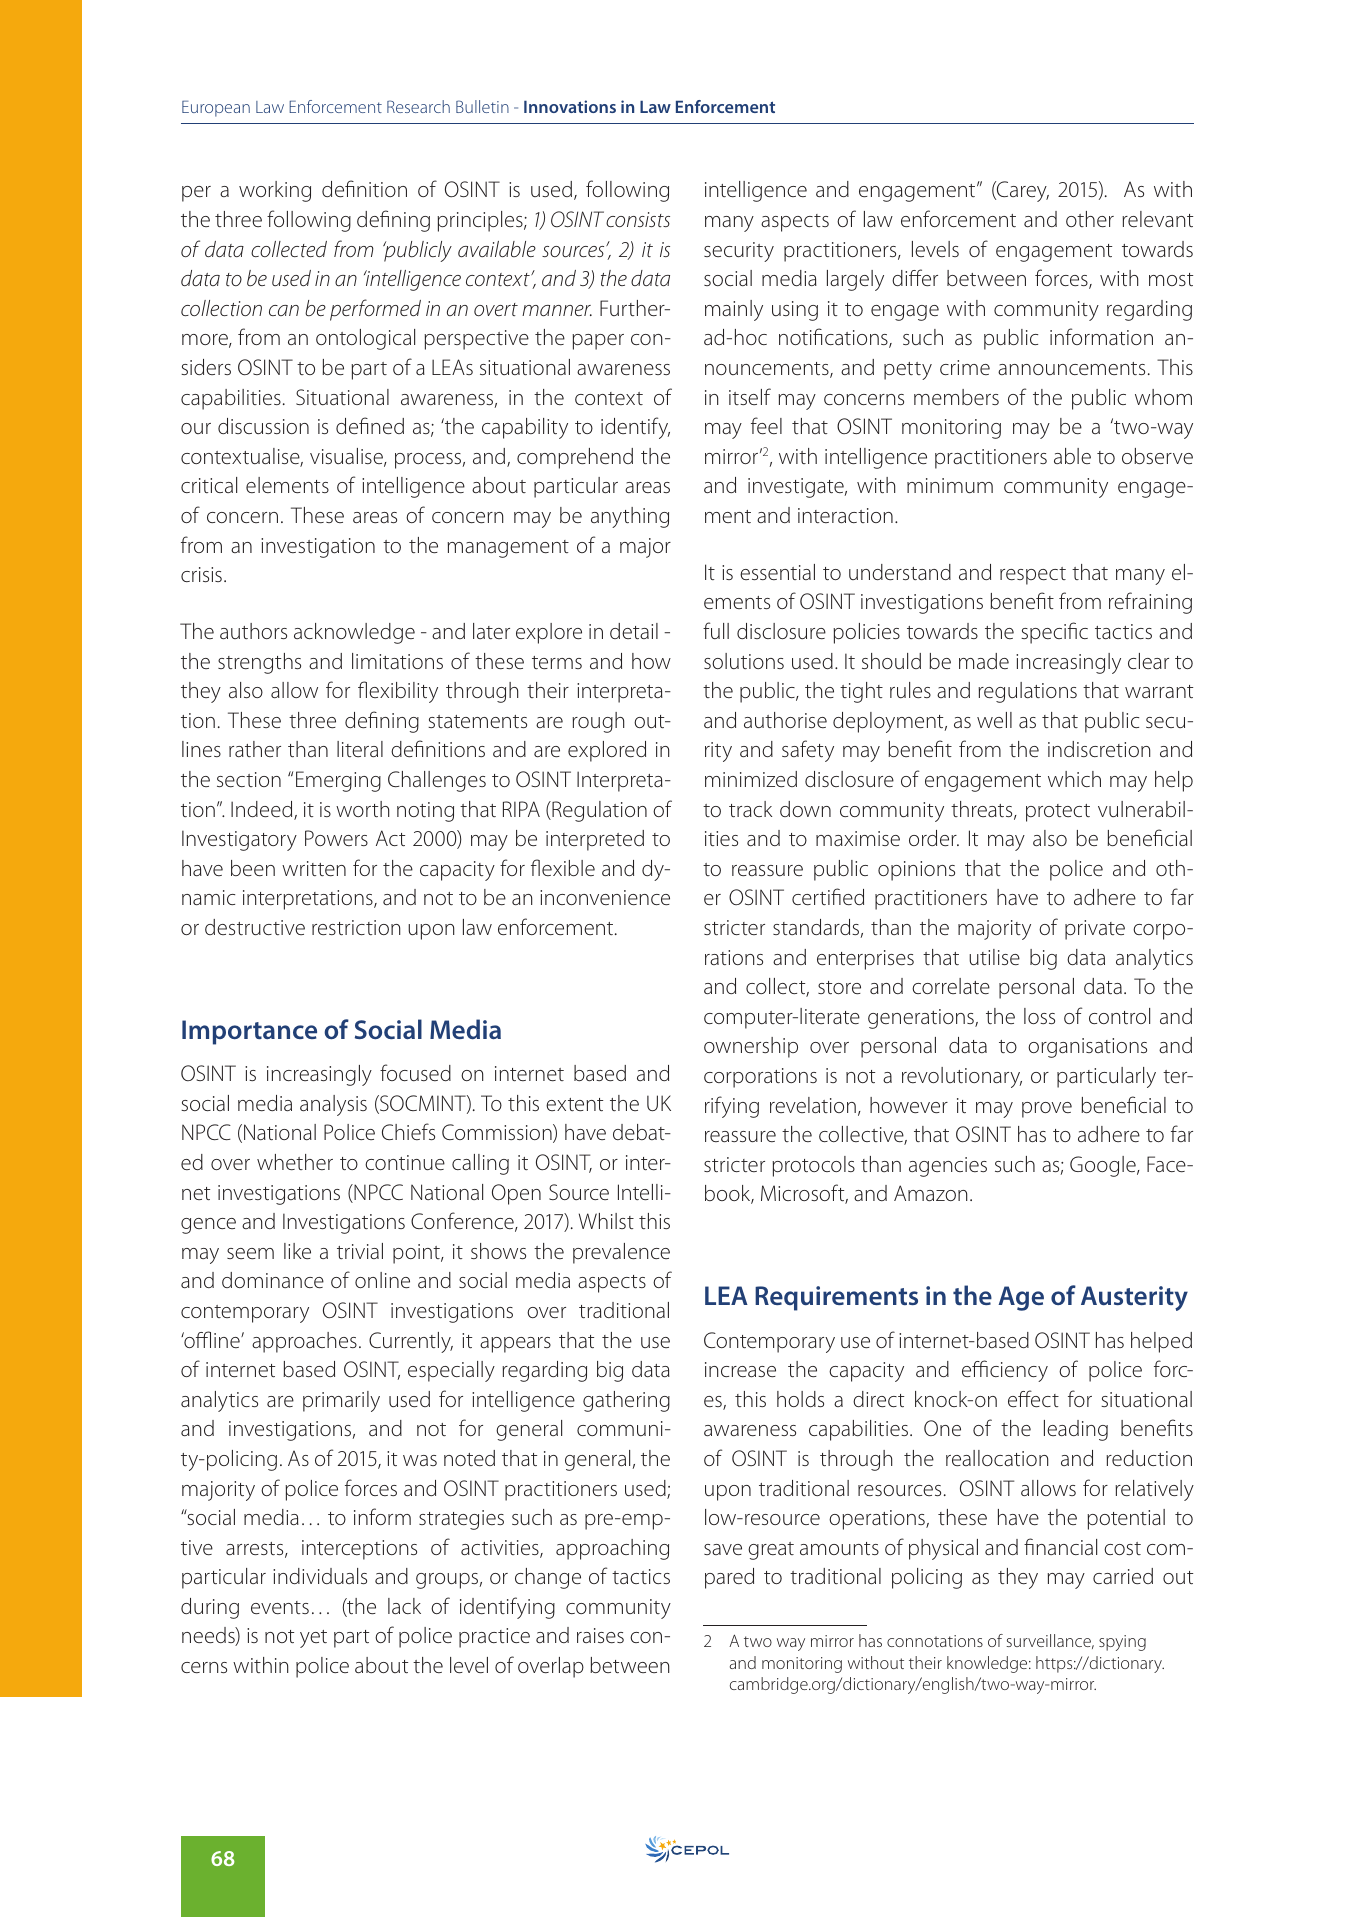 Image resolution: width=1355 pixels, height=1917 pixels. What do you see at coordinates (1090, 219) in the document?
I see `other` at bounding box center [1090, 219].
